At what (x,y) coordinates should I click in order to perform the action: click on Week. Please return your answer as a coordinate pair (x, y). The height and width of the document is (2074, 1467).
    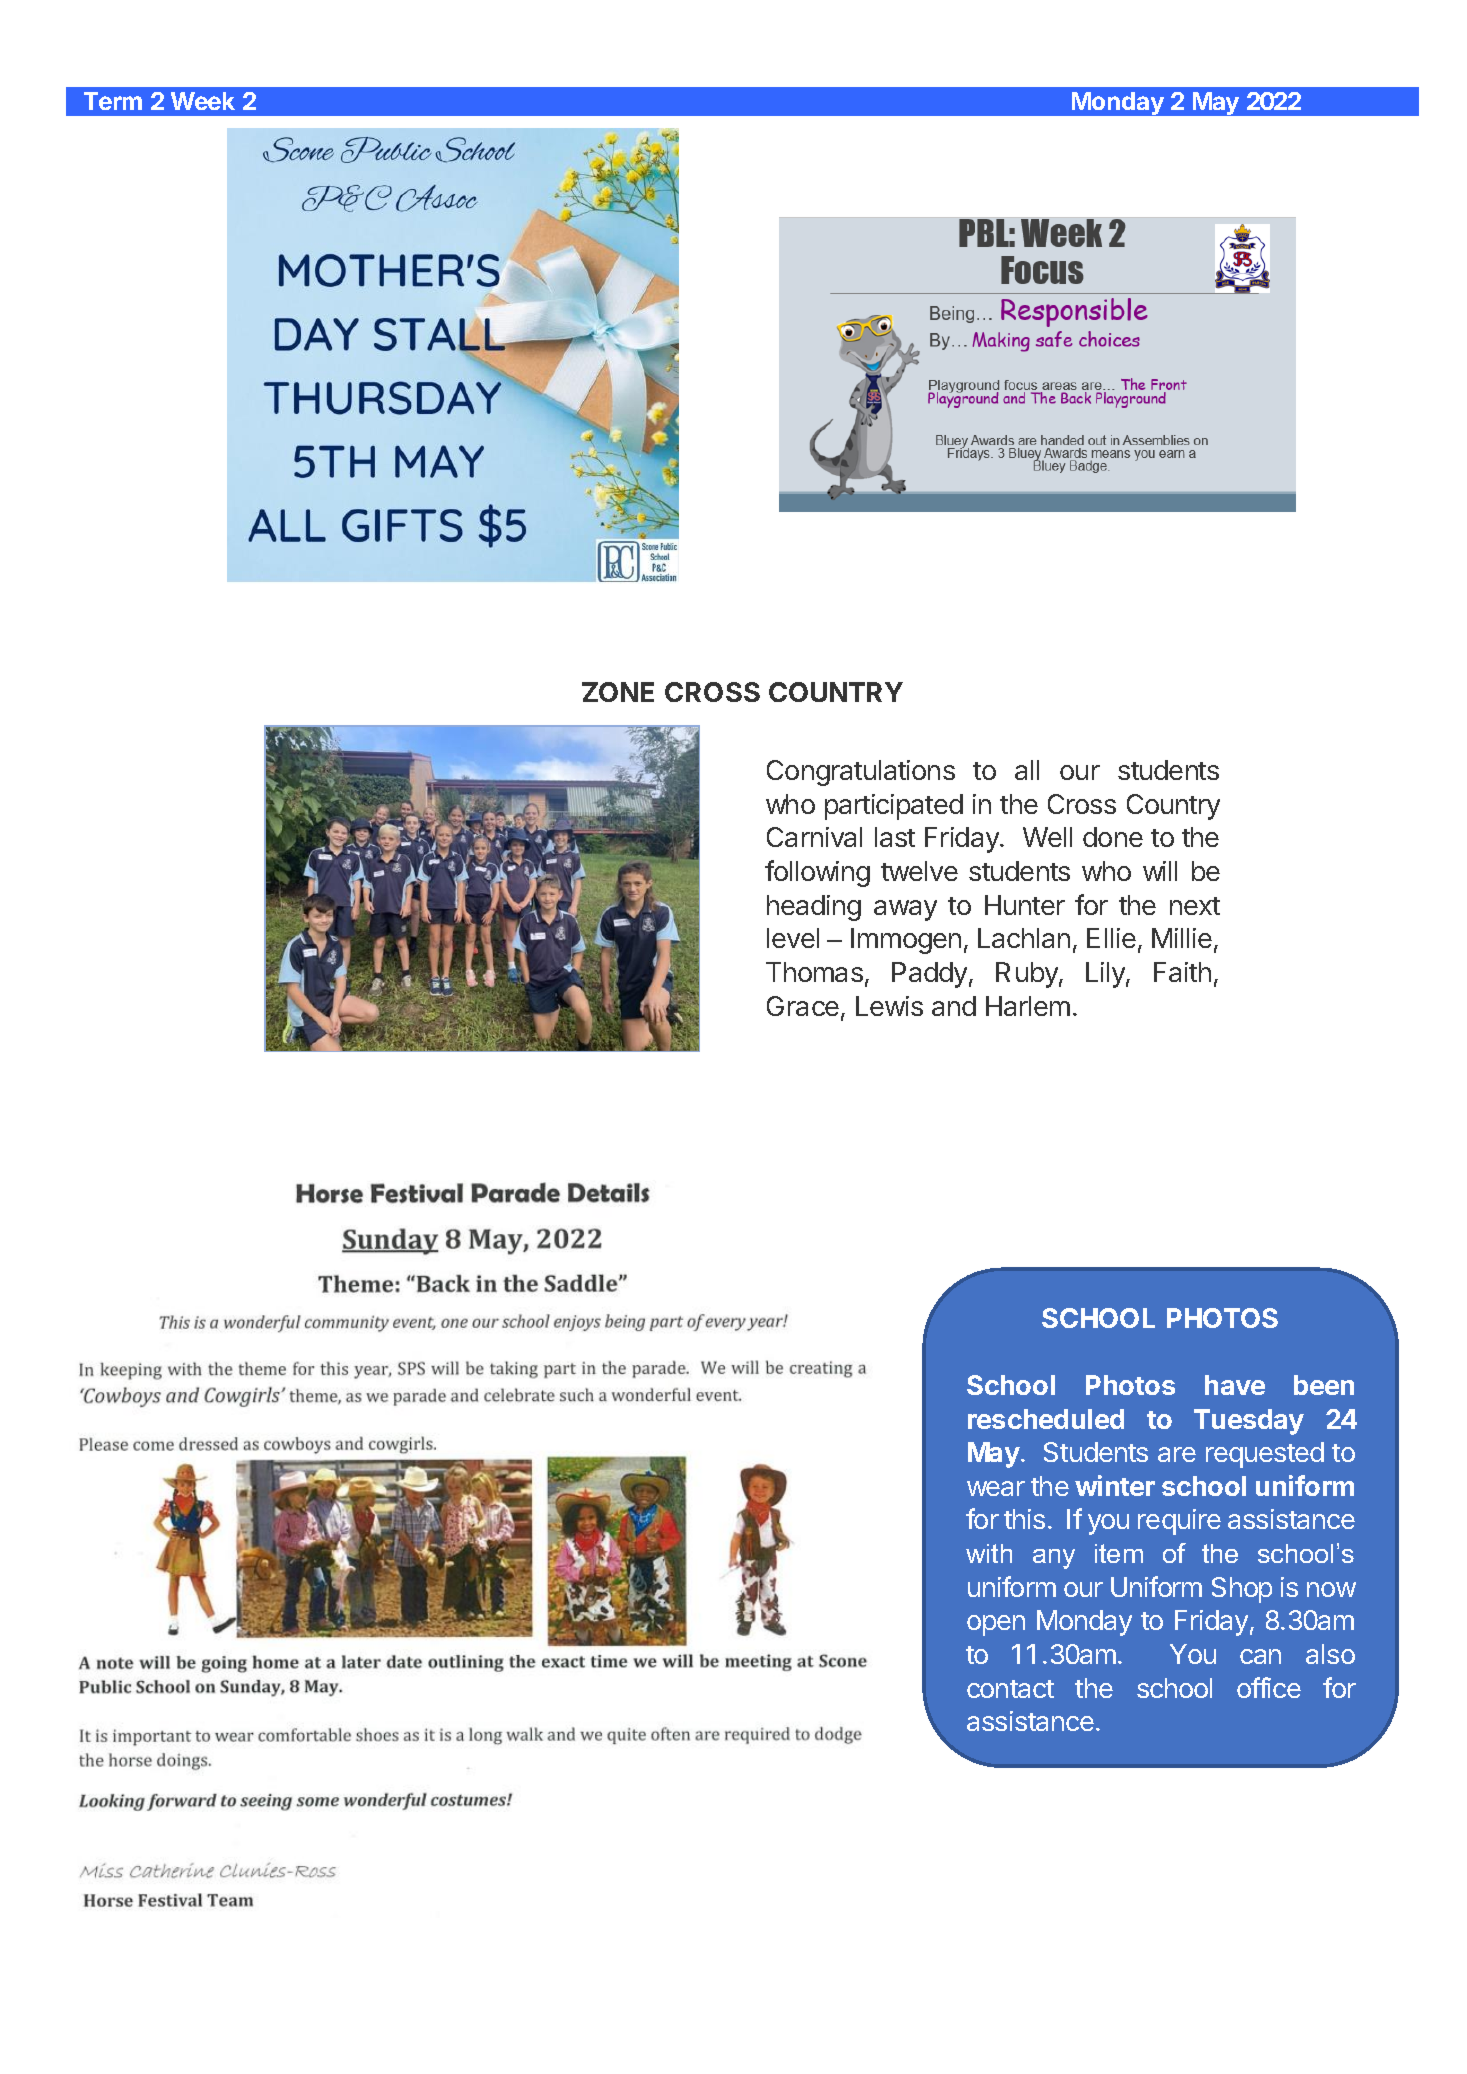
    Looking at the image, I should click on (203, 101).
